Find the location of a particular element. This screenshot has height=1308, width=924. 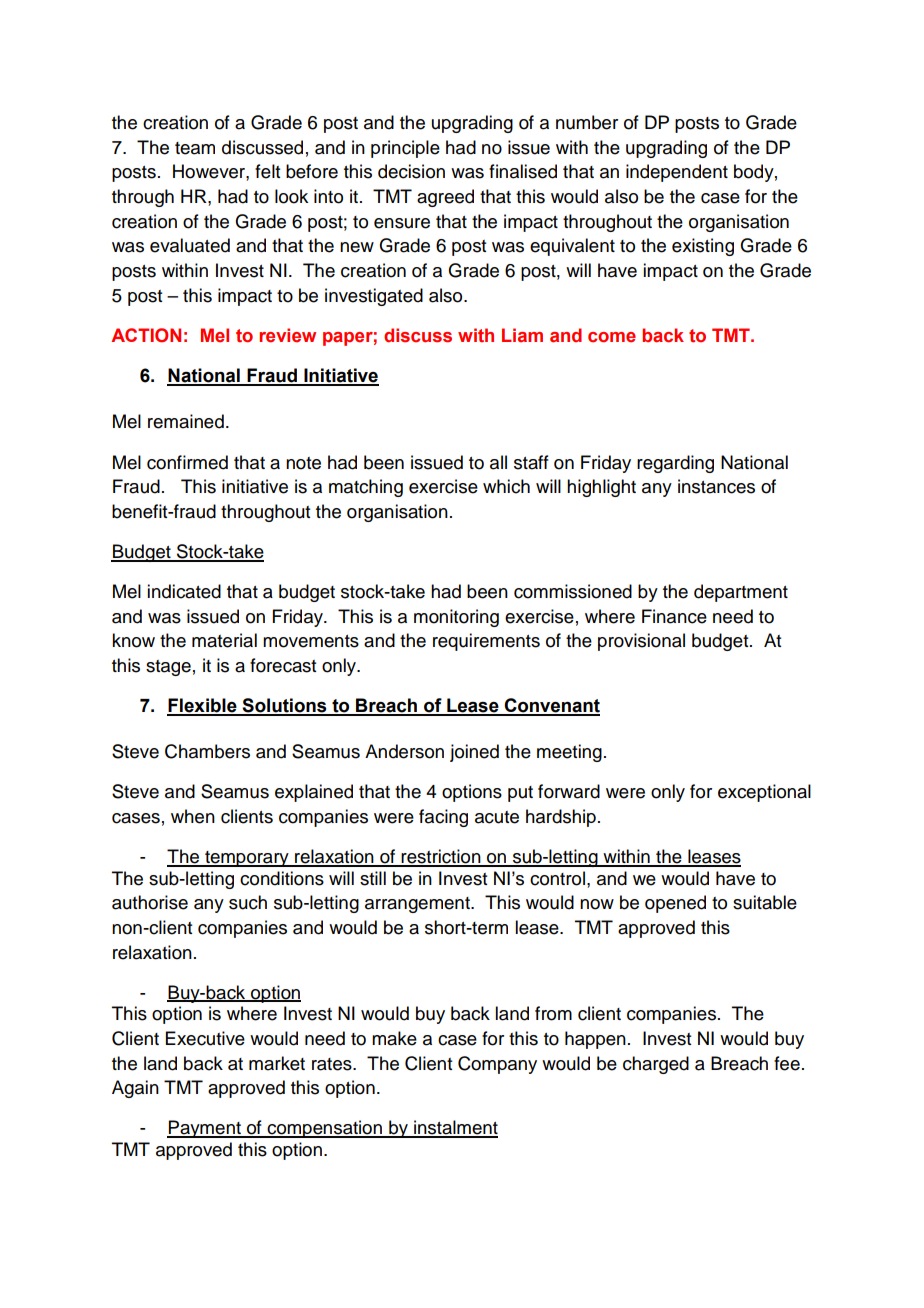

instalment is located at coordinates (455, 1128).
